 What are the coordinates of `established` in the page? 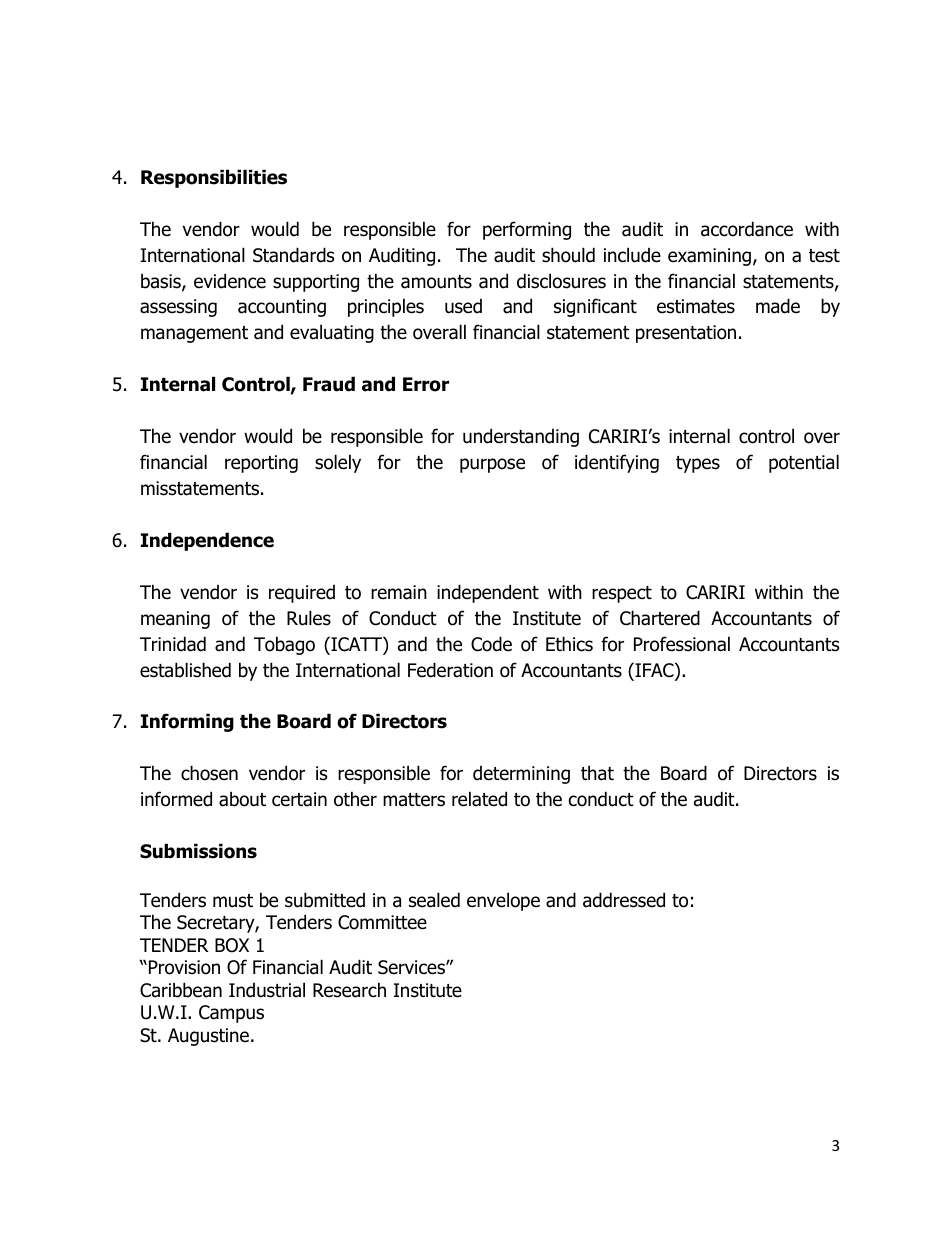 It's located at (185, 670).
